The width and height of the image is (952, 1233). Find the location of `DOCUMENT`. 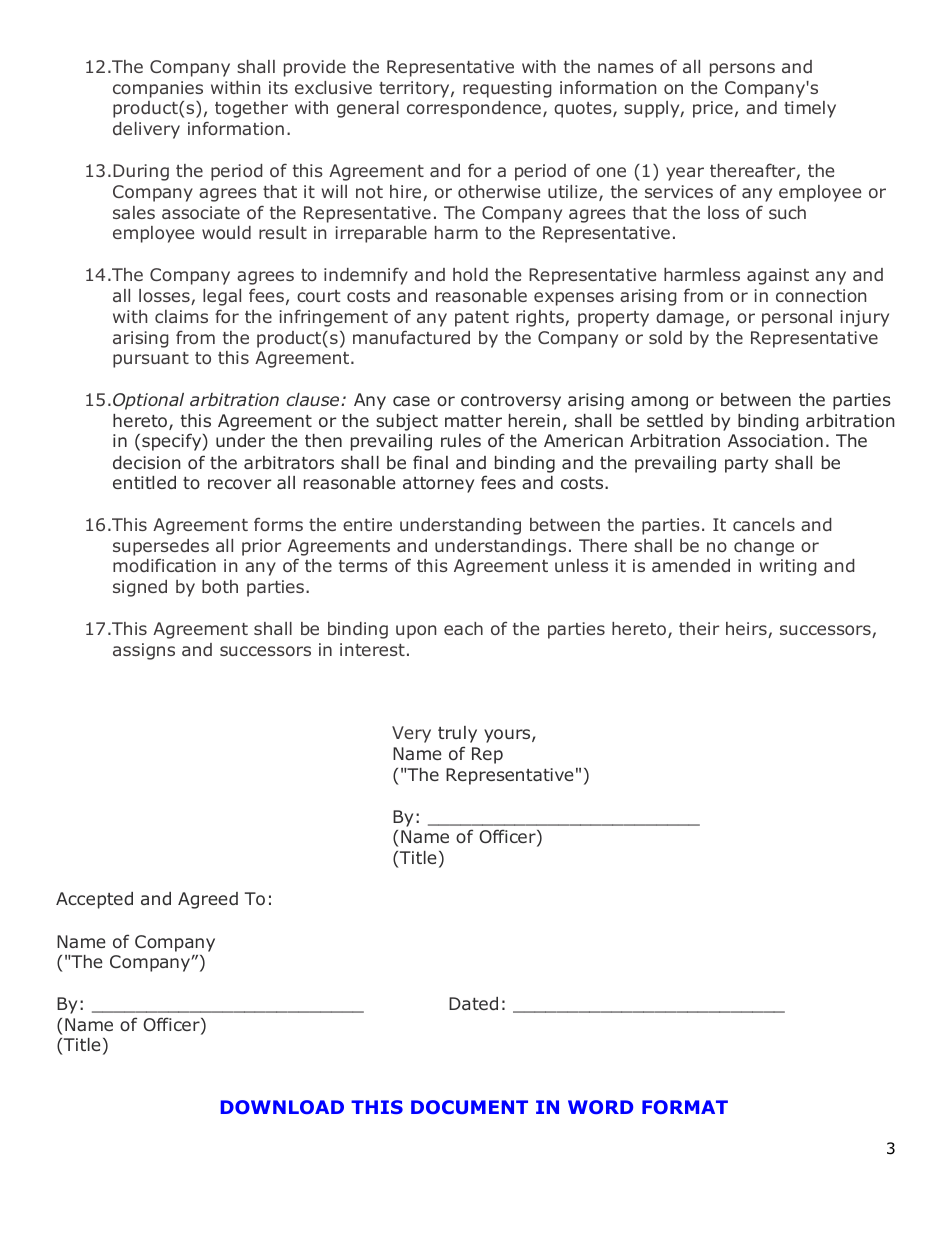

DOCUMENT is located at coordinates (469, 1107).
